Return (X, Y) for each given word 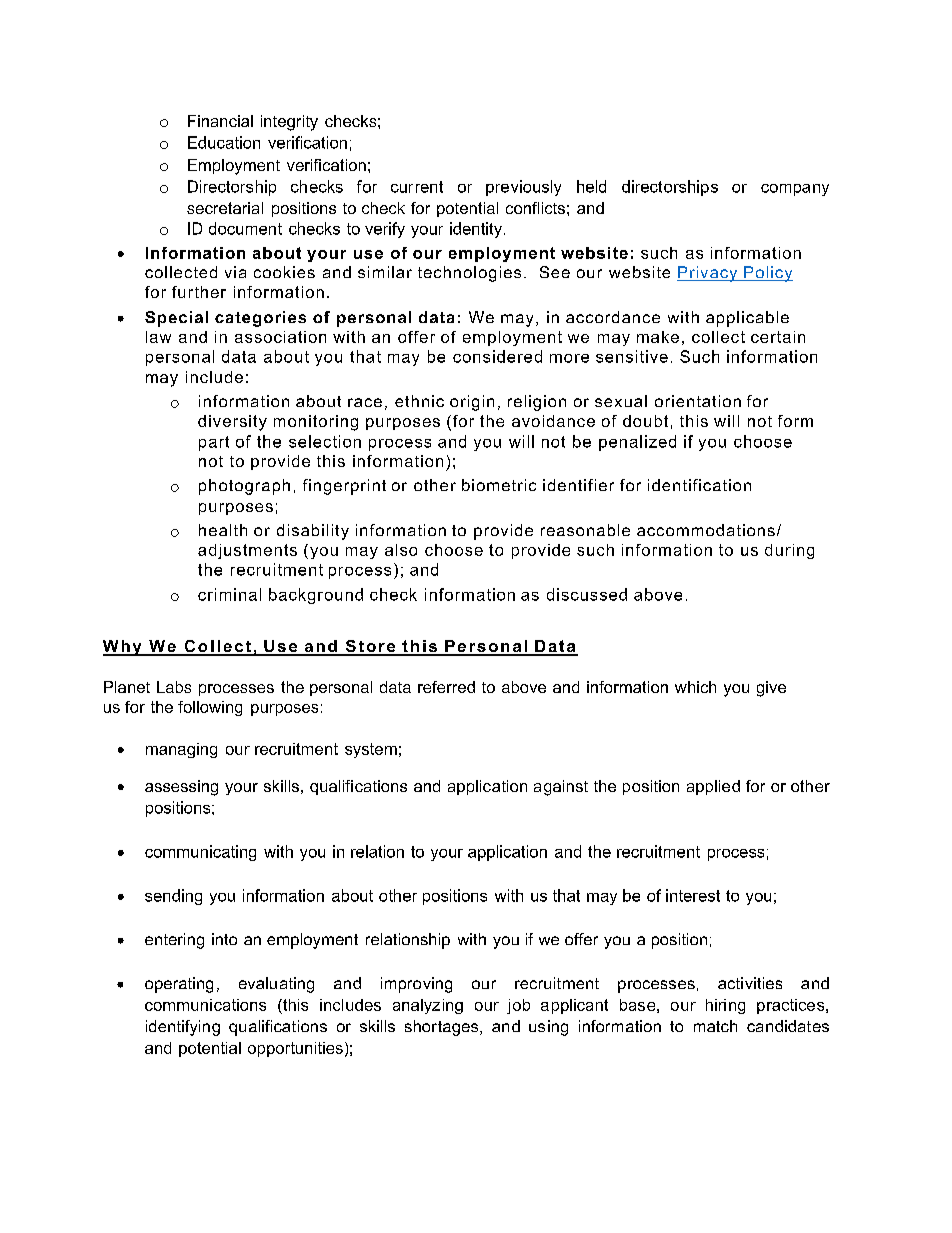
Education (224, 142)
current (417, 187)
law (158, 337)
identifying (183, 1028)
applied (713, 787)
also (401, 550)
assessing (181, 788)
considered (497, 356)
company (795, 190)
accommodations (706, 530)
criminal (229, 594)
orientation (698, 401)
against (561, 788)
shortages (443, 1028)
